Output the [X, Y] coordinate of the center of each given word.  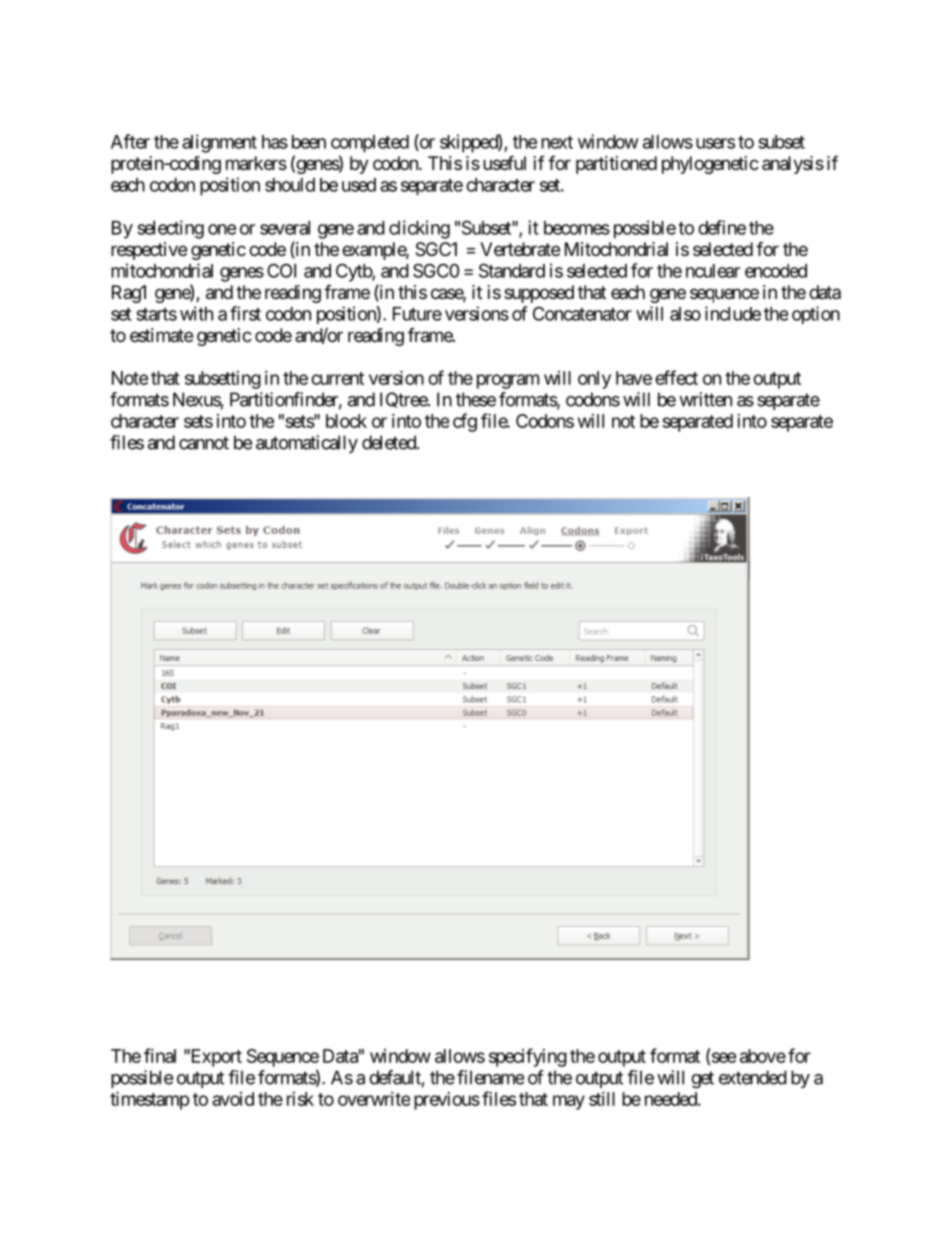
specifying [528, 1057]
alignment [219, 143]
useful [504, 162]
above [763, 1056]
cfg [465, 422]
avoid [233, 1099]
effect [676, 377]
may [569, 1102]
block [346, 421]
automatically [307, 444]
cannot [204, 443]
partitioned [616, 165]
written [705, 399]
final [160, 1055]
